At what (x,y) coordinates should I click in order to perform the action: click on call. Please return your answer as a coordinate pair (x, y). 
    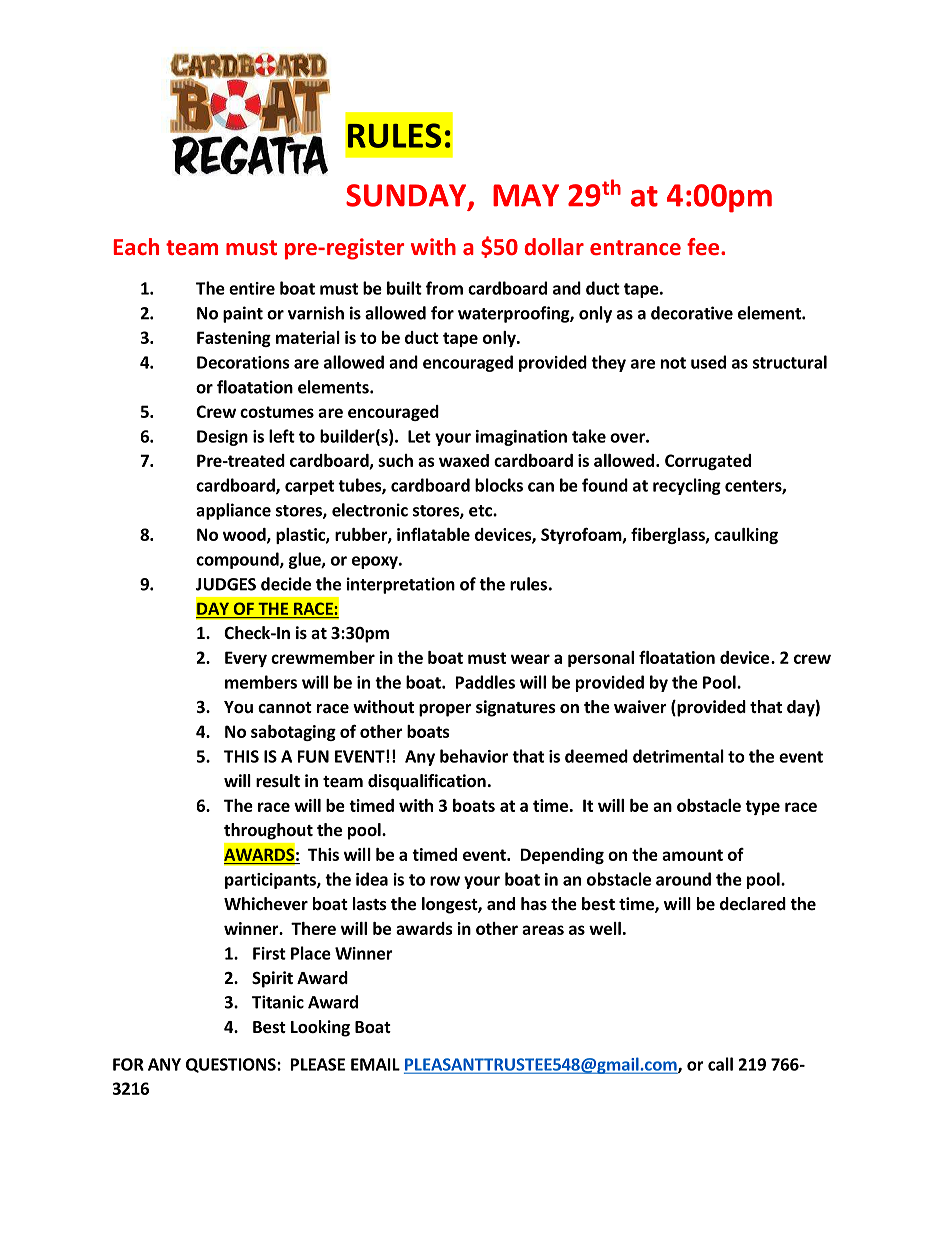
    Looking at the image, I should click on (720, 1064).
